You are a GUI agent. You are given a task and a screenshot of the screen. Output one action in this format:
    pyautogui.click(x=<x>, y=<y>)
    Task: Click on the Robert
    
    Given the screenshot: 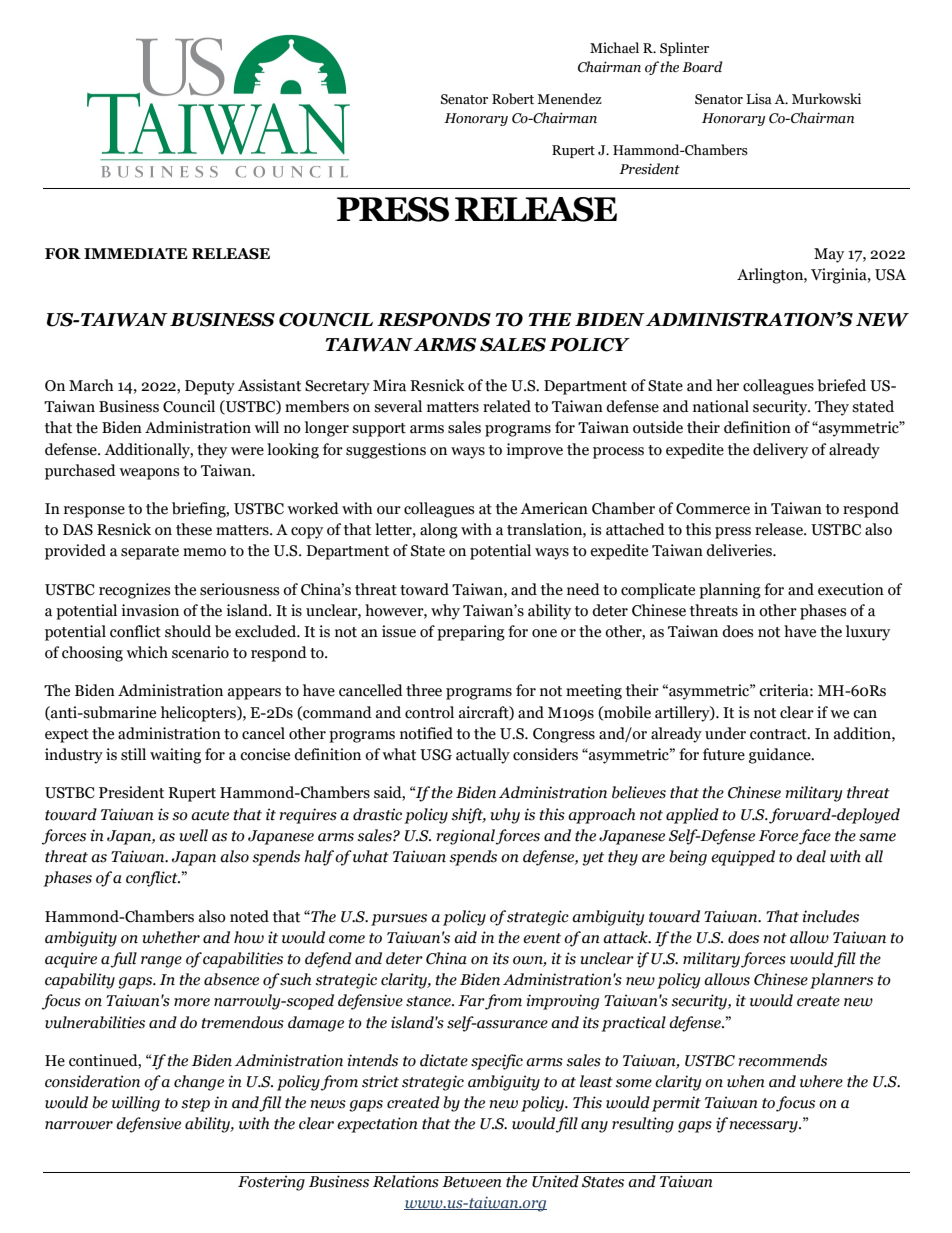 What is the action you would take?
    pyautogui.click(x=513, y=99)
